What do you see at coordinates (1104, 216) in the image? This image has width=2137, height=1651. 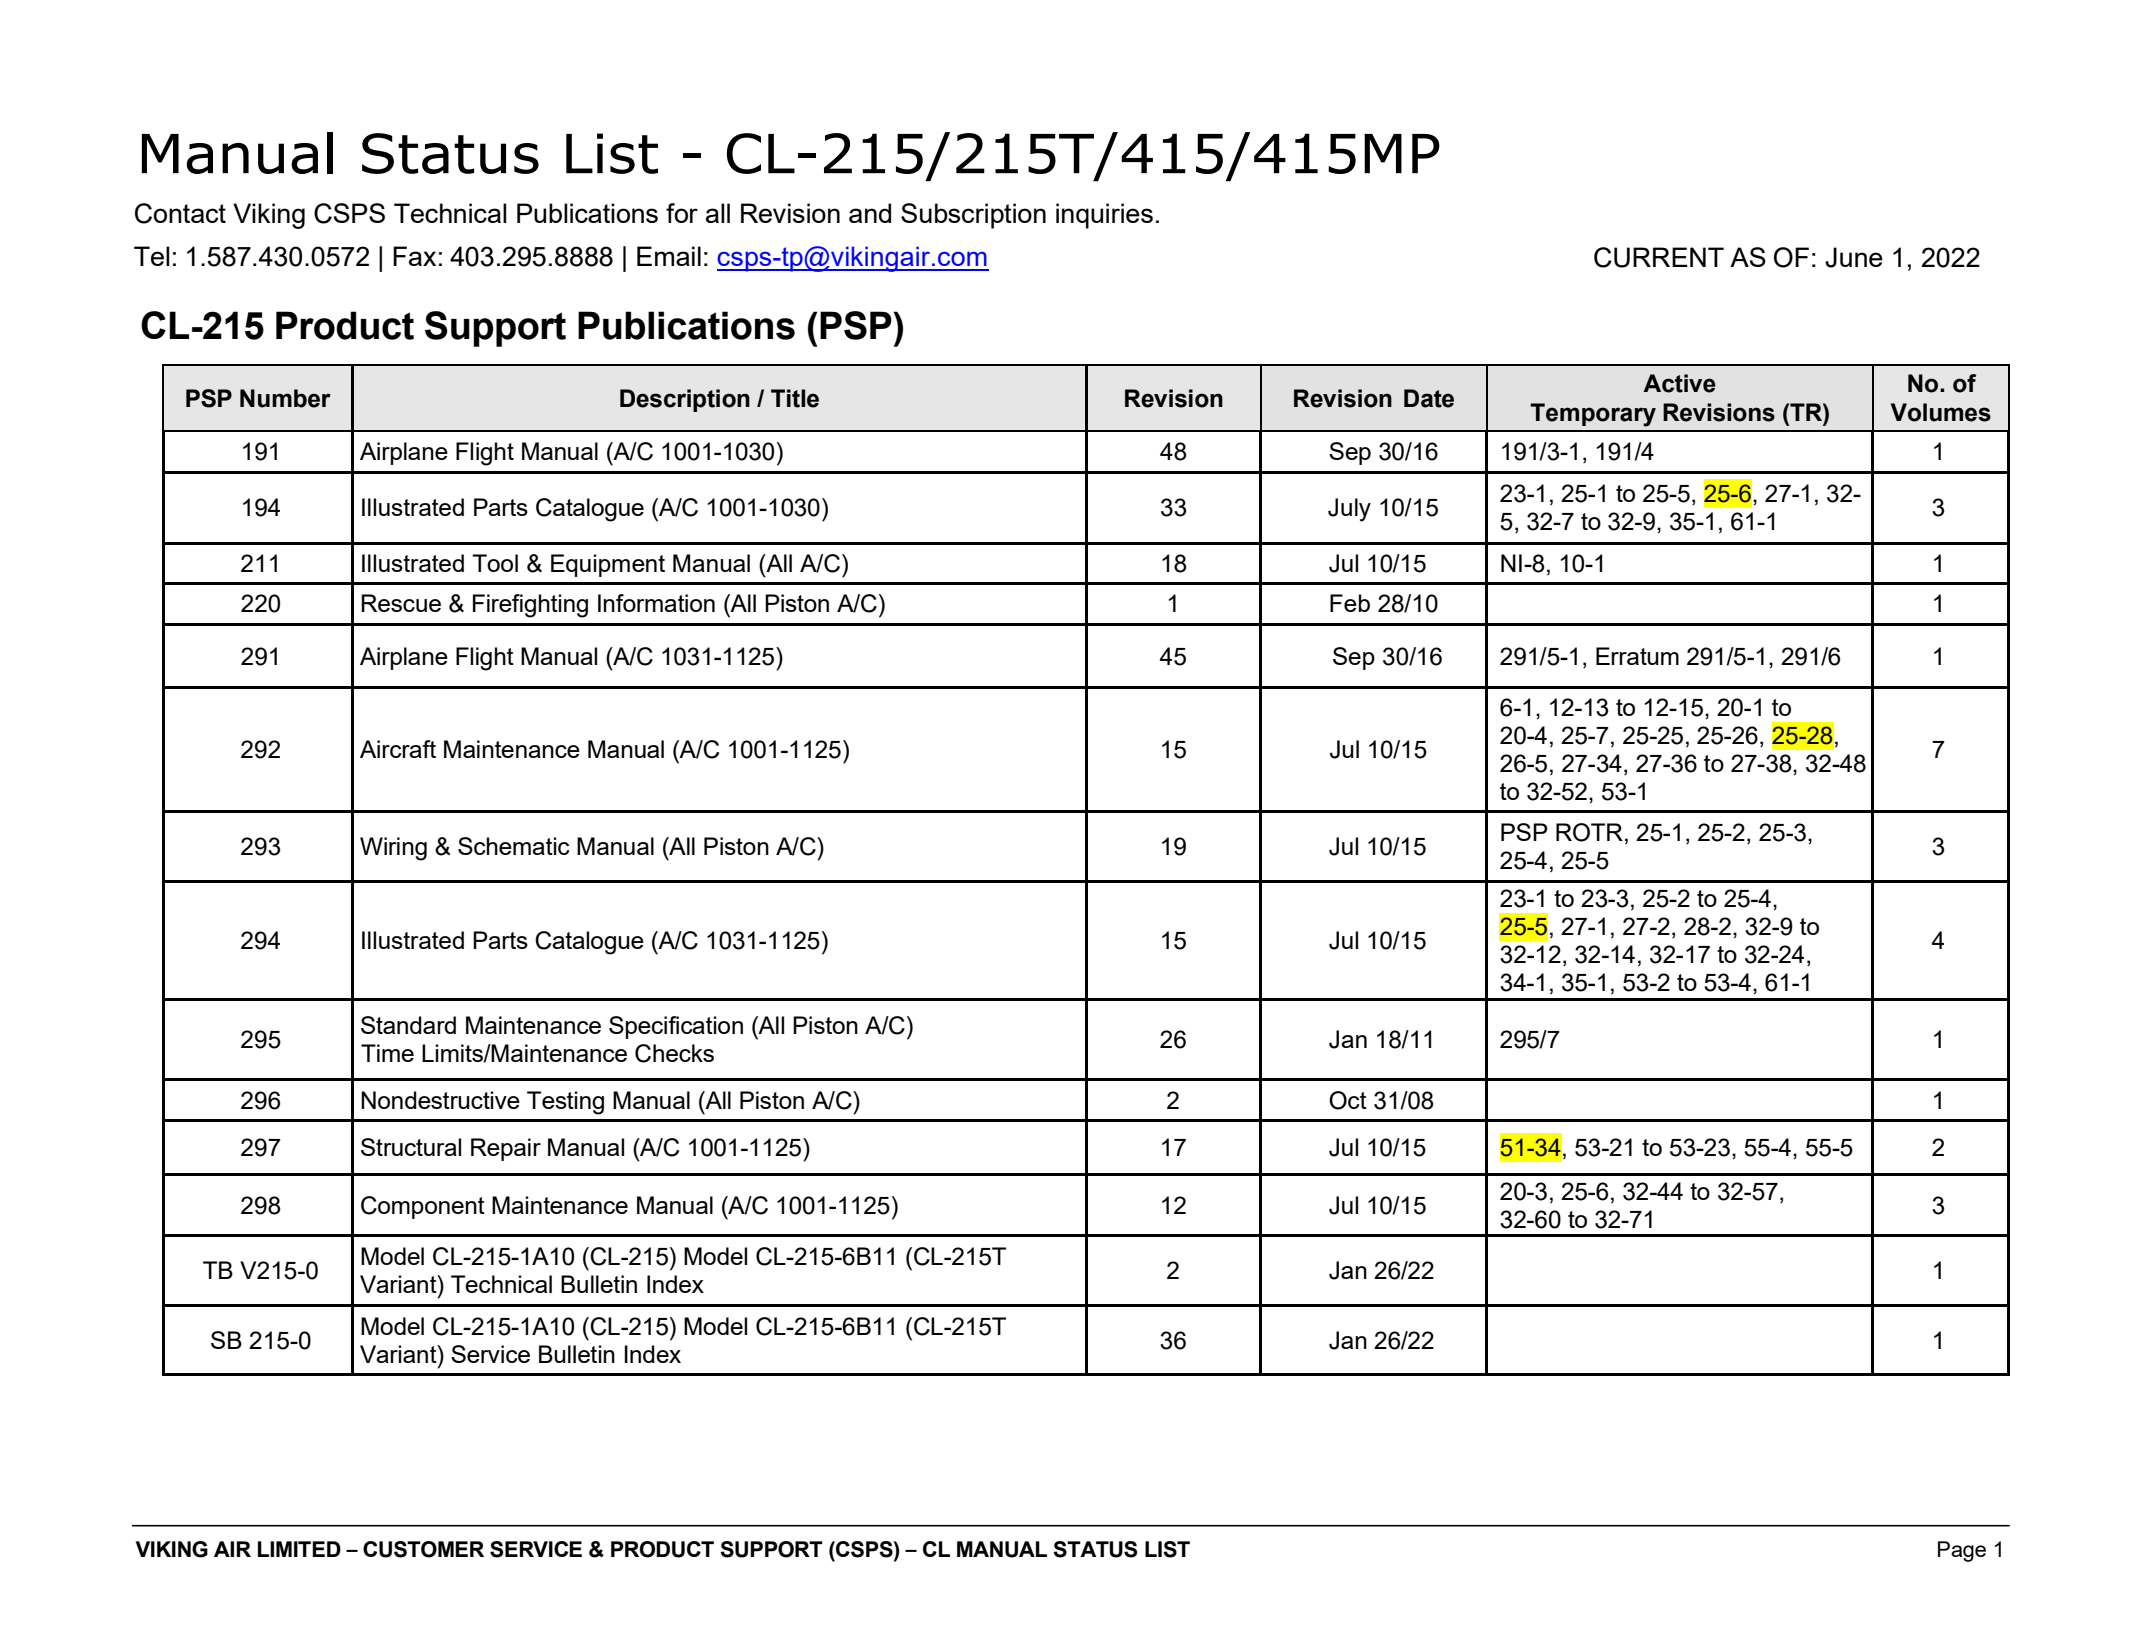 I see `inquiries` at bounding box center [1104, 216].
